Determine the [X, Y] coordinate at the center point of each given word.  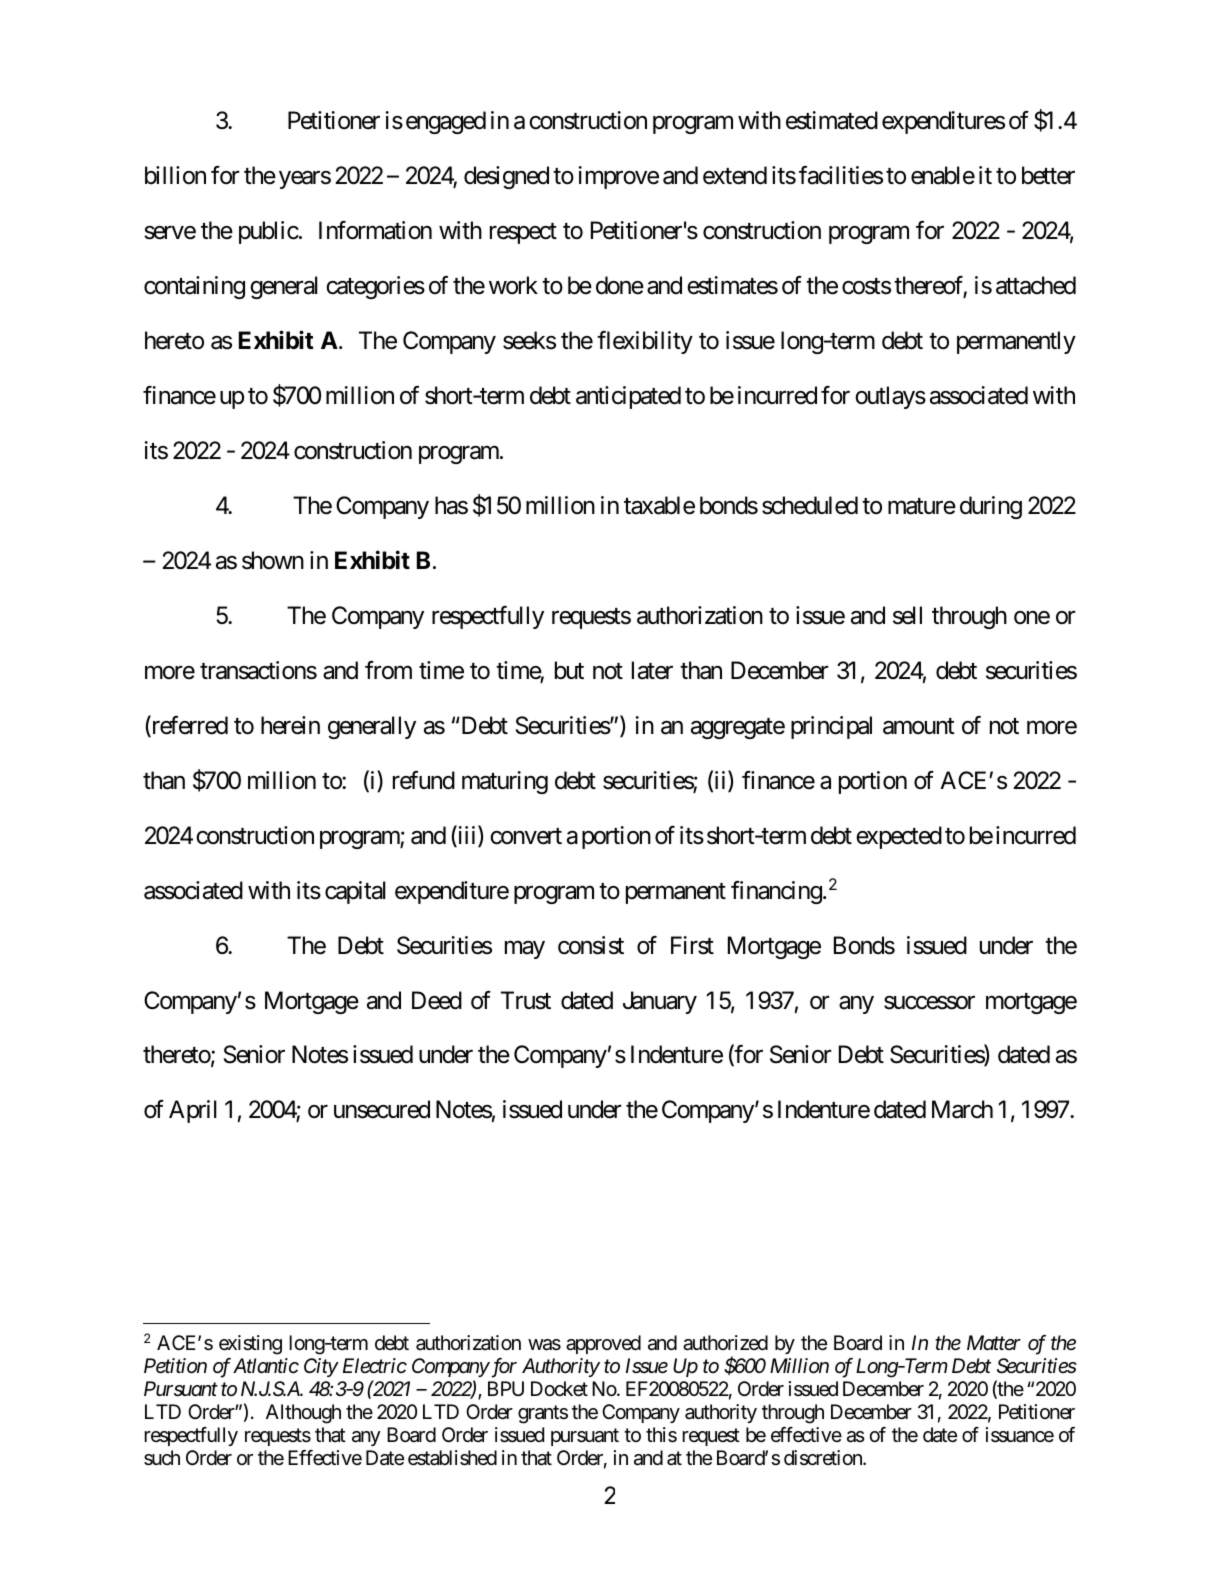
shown [273, 560]
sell [907, 615]
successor [929, 1003]
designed [506, 177]
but [569, 670]
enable [943, 175]
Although [303, 1414]
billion [175, 175]
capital [355, 892]
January [660, 1002]
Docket [559, 1388]
